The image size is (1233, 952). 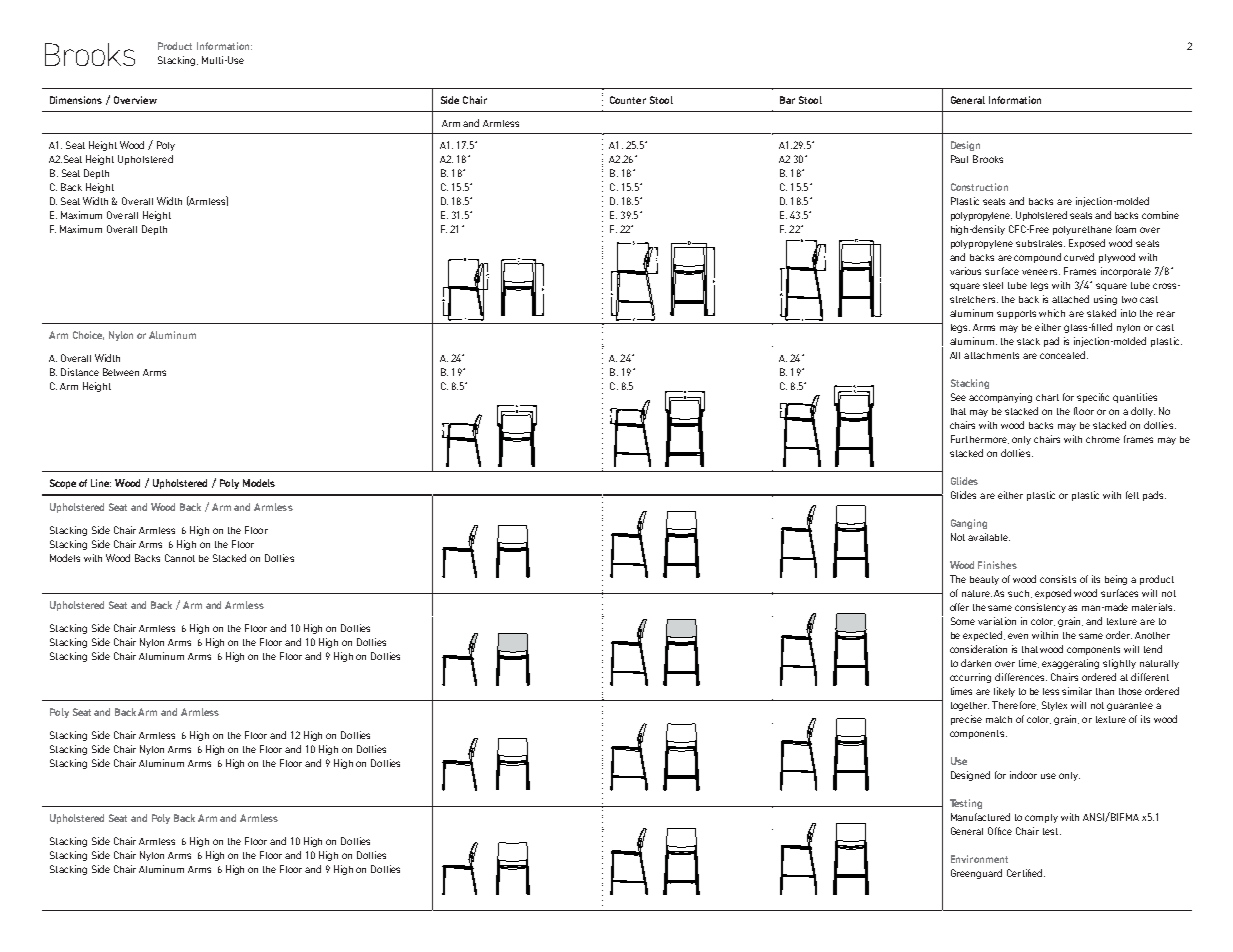 I want to click on Dimensions, so click(x=76, y=100).
